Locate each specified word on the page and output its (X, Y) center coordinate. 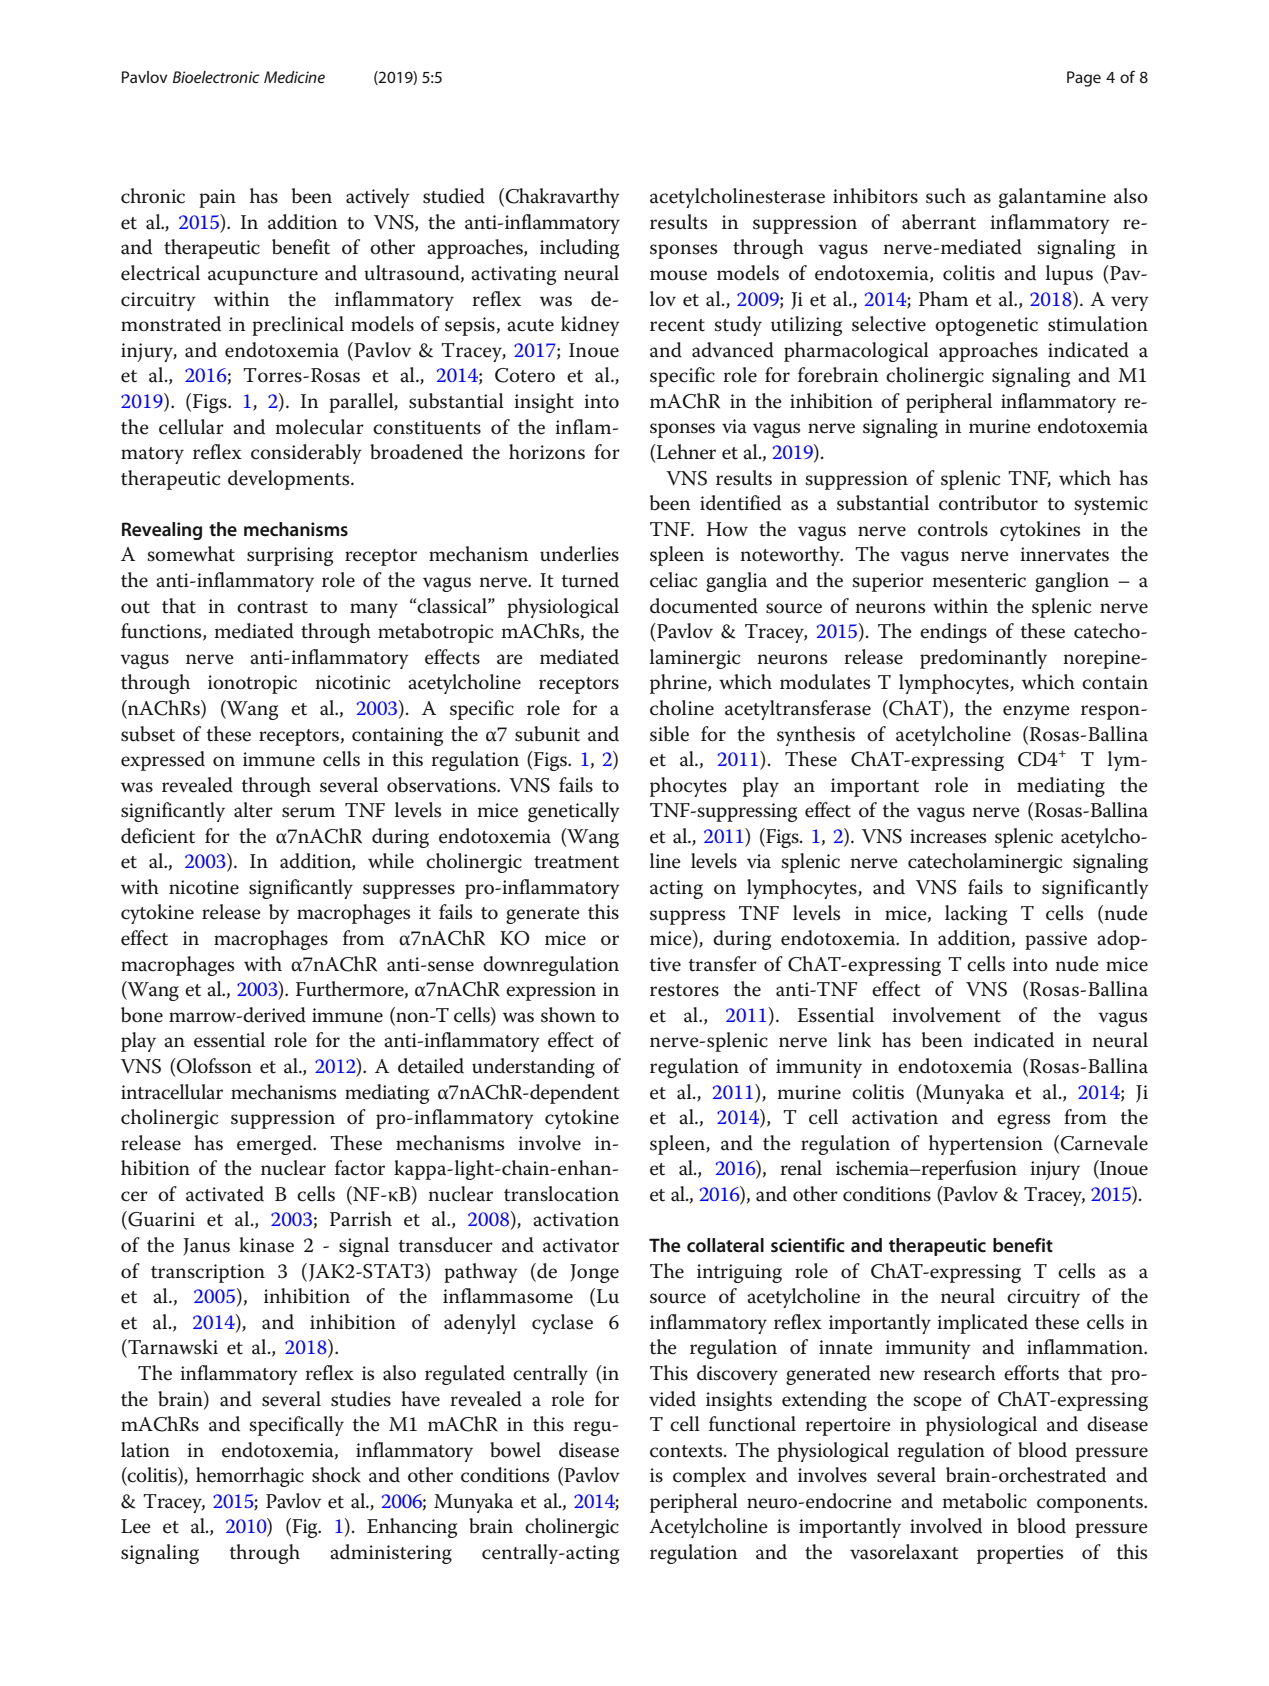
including (579, 249)
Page (1084, 79)
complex (709, 1477)
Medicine (294, 77)
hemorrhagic (250, 1477)
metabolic (985, 1501)
